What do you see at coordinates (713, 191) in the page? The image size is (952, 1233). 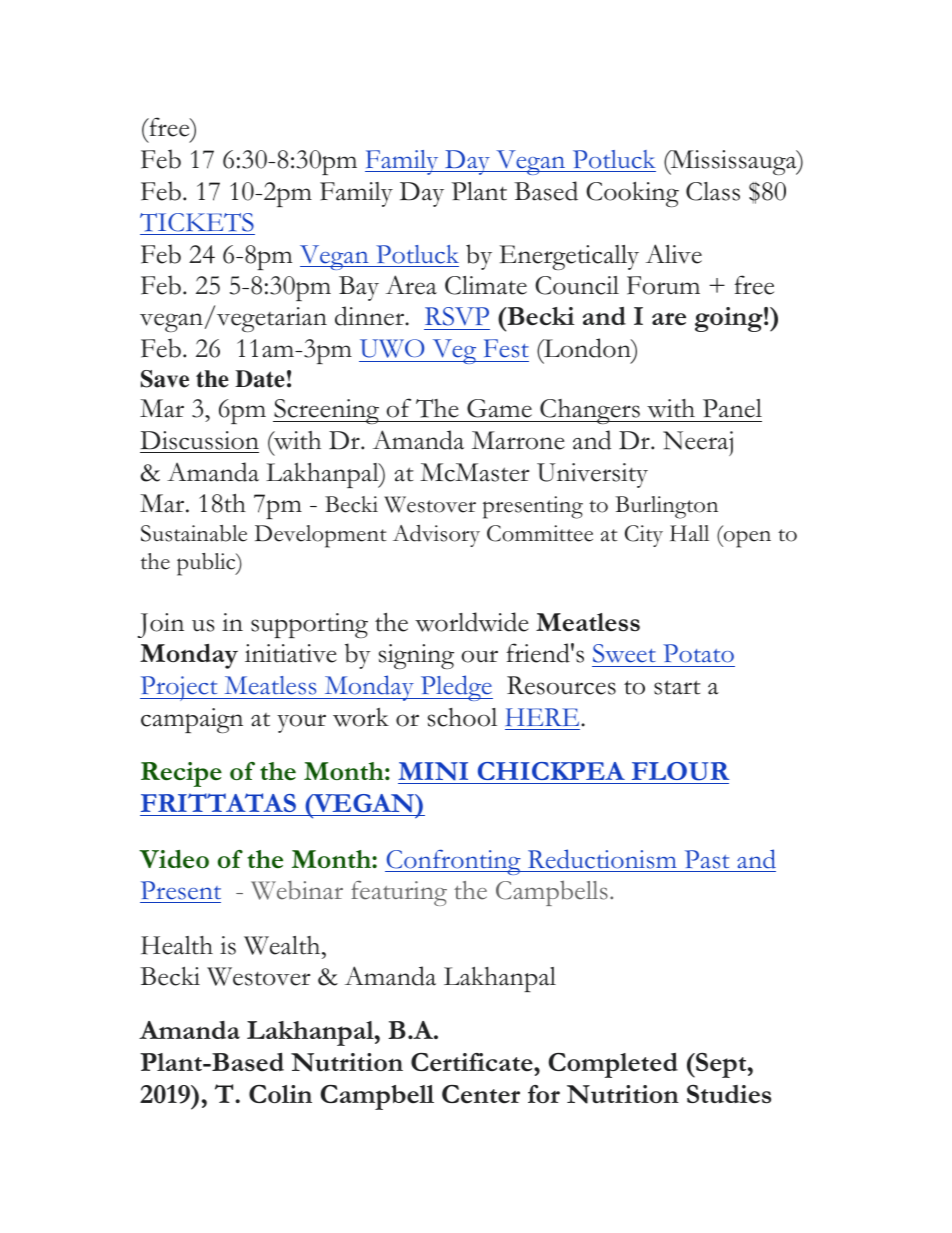 I see `Class` at bounding box center [713, 191].
